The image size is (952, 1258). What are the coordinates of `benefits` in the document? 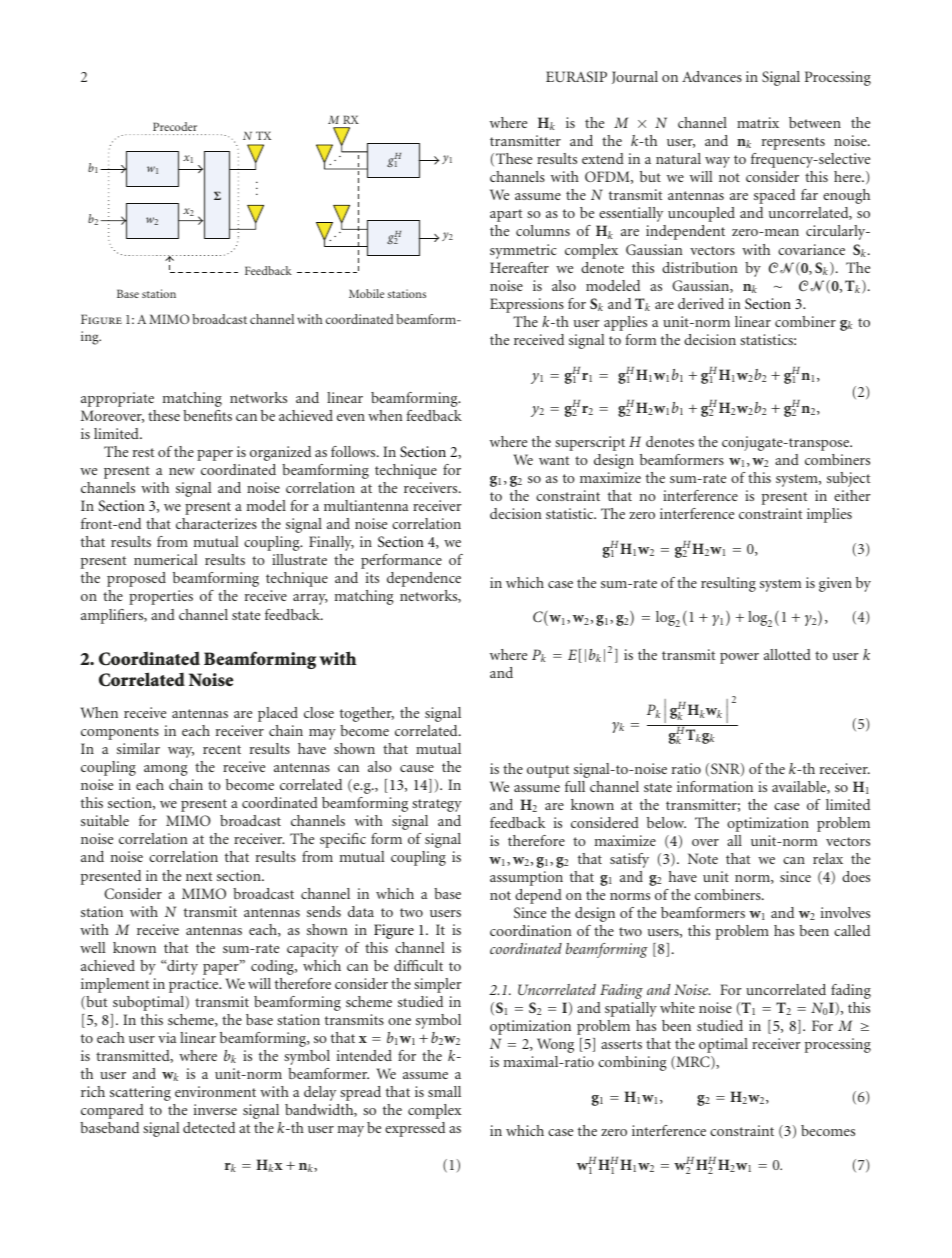 It's located at (207, 415).
